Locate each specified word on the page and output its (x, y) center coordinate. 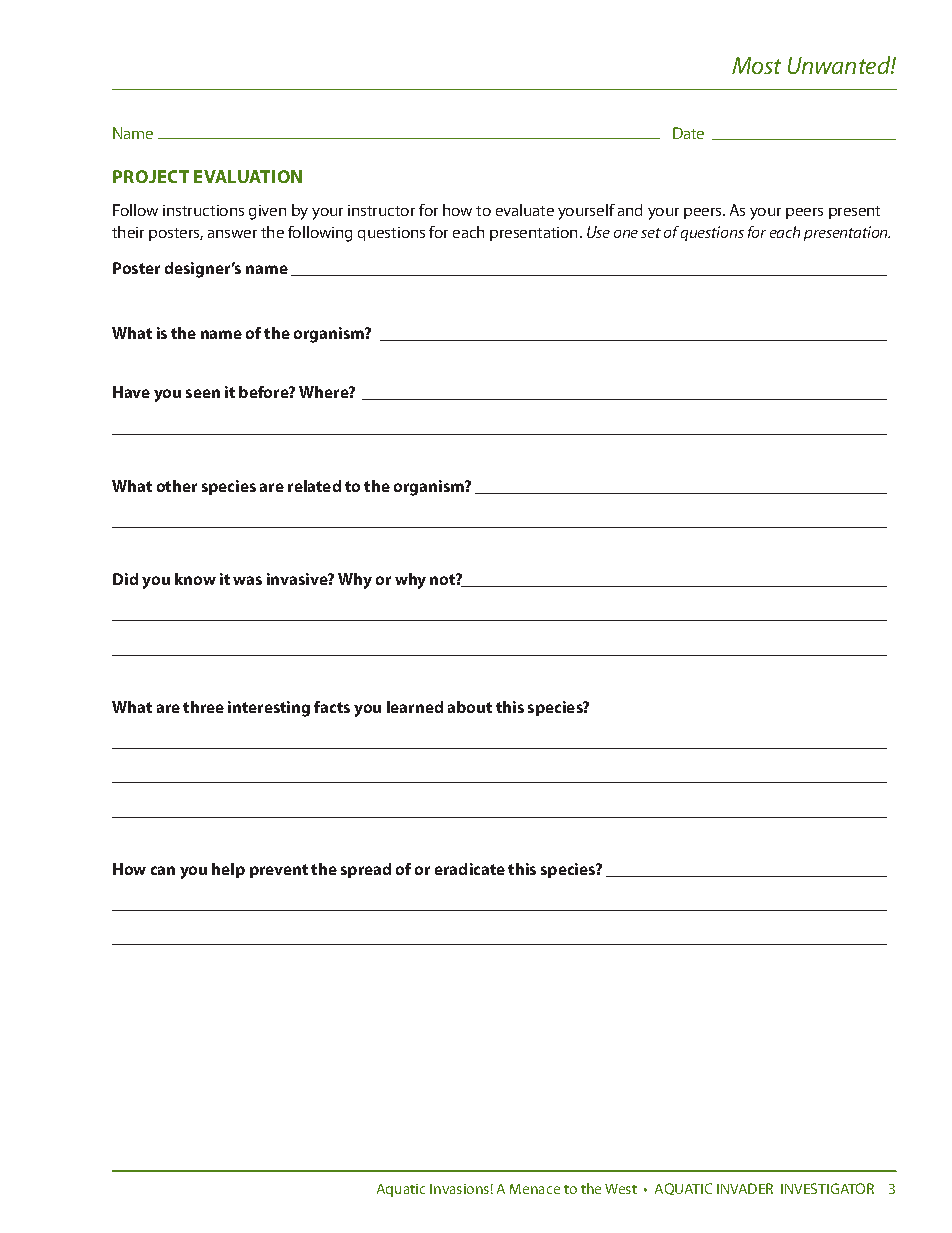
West (621, 1189)
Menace (535, 1189)
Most (756, 65)
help (228, 870)
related (314, 486)
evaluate (525, 210)
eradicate (470, 869)
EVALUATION (248, 176)
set (651, 233)
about (470, 707)
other (177, 486)
